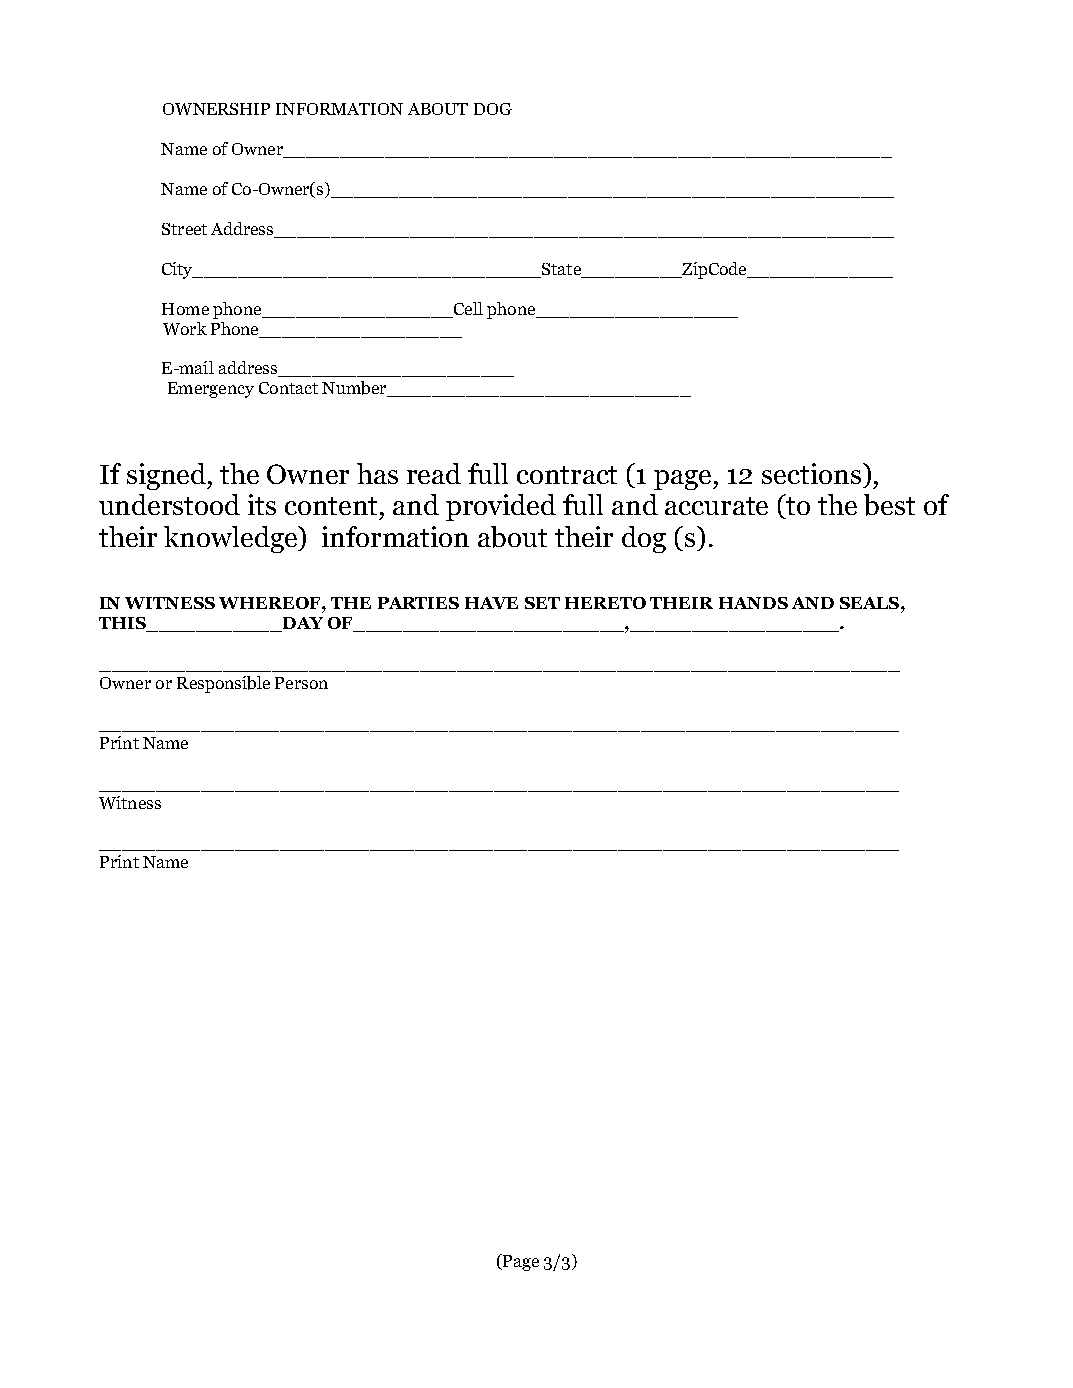  Describe the element at coordinates (184, 229) in the screenshot. I see `Street` at that location.
